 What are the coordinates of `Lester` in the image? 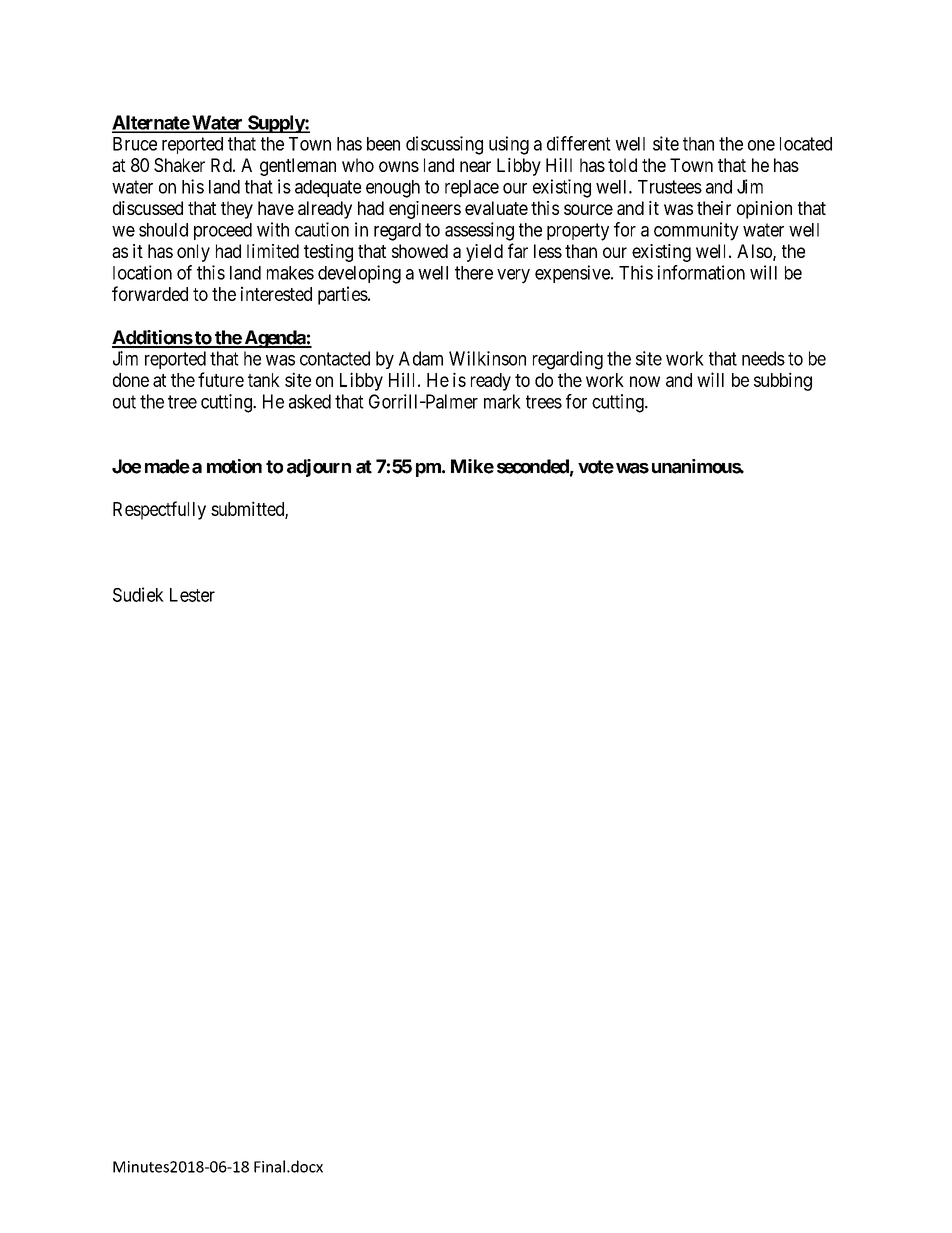 It's located at (192, 595).
